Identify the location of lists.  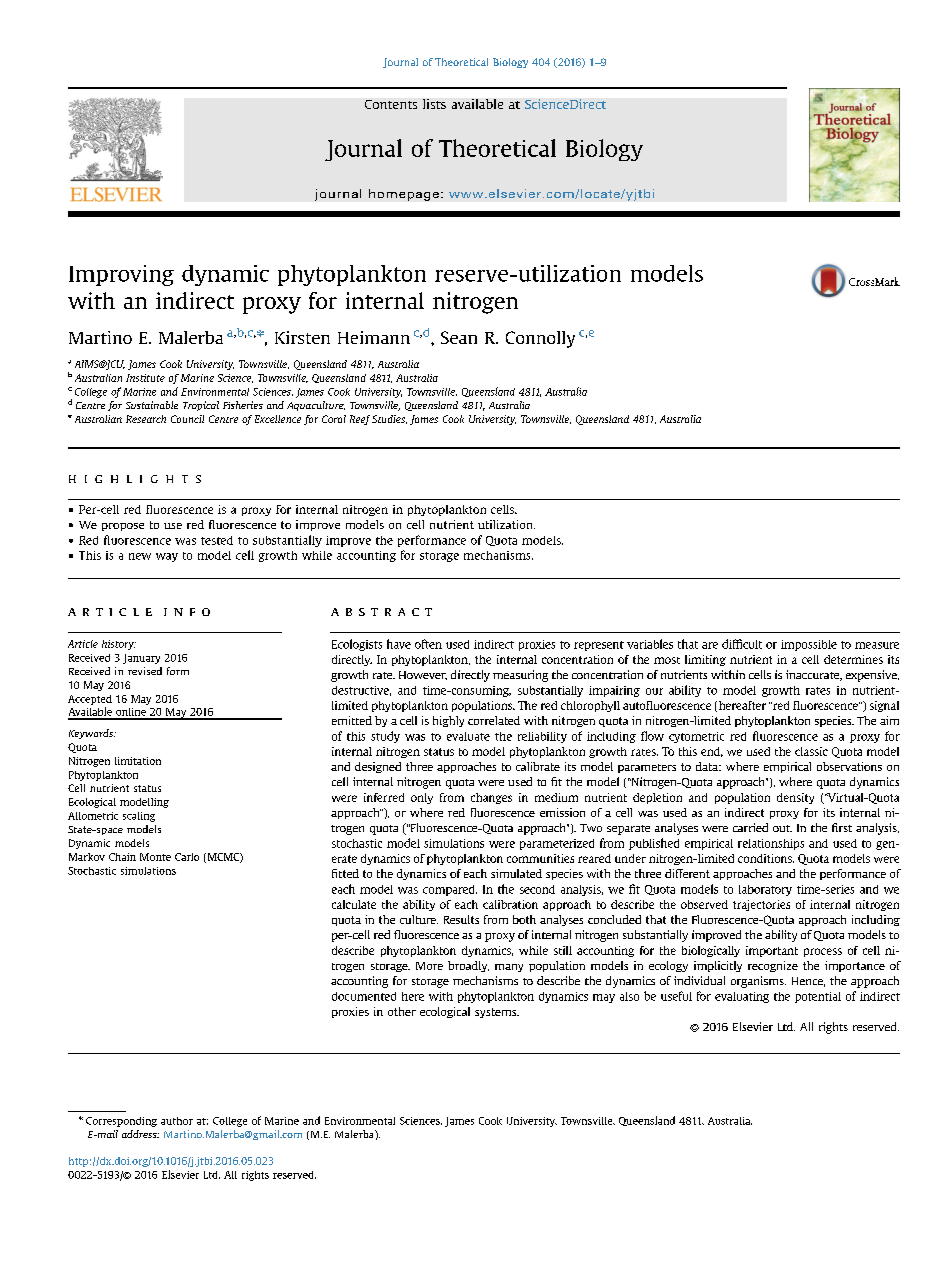
(434, 104).
